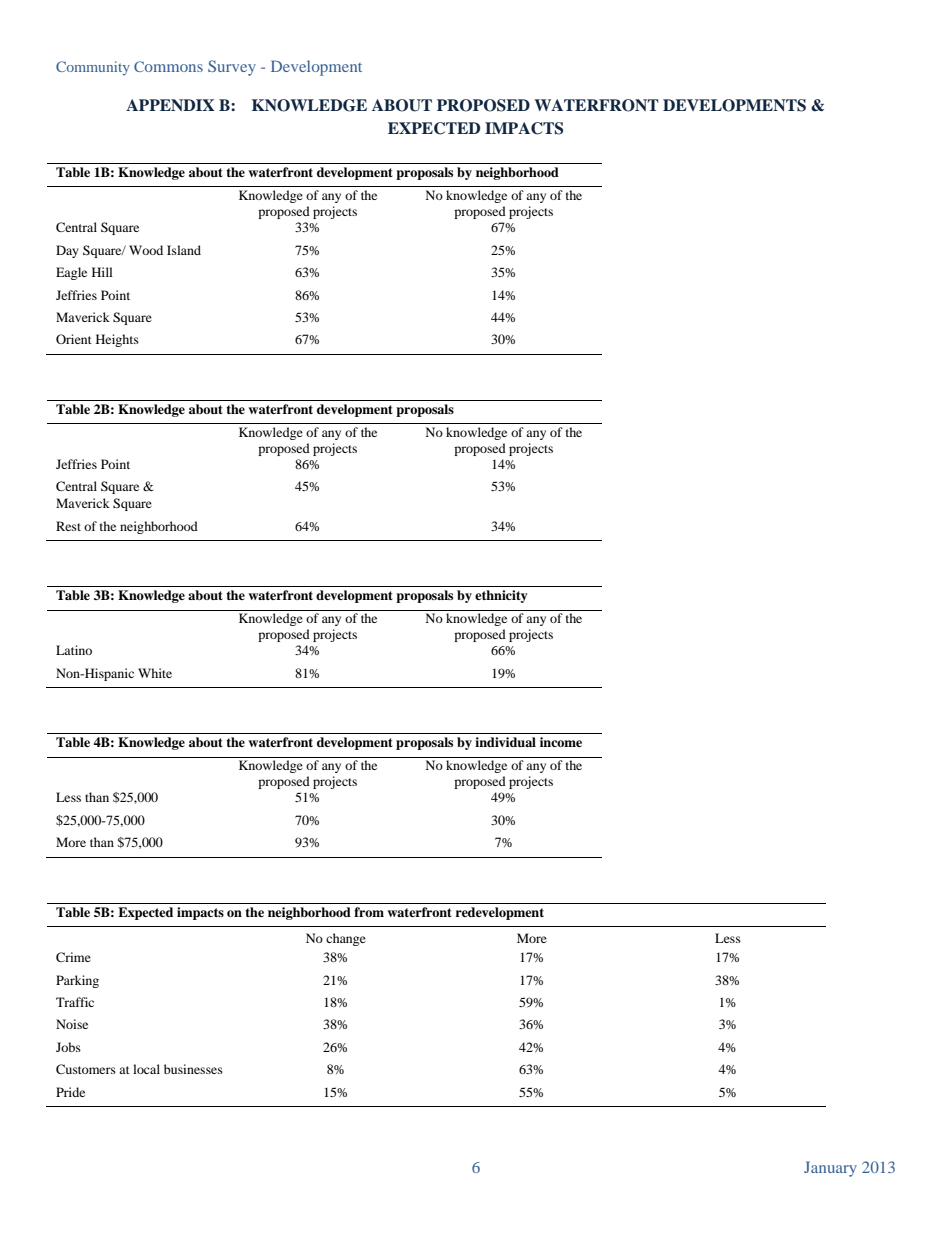 The width and height of the screenshot is (952, 1233). I want to click on White, so click(155, 673).
